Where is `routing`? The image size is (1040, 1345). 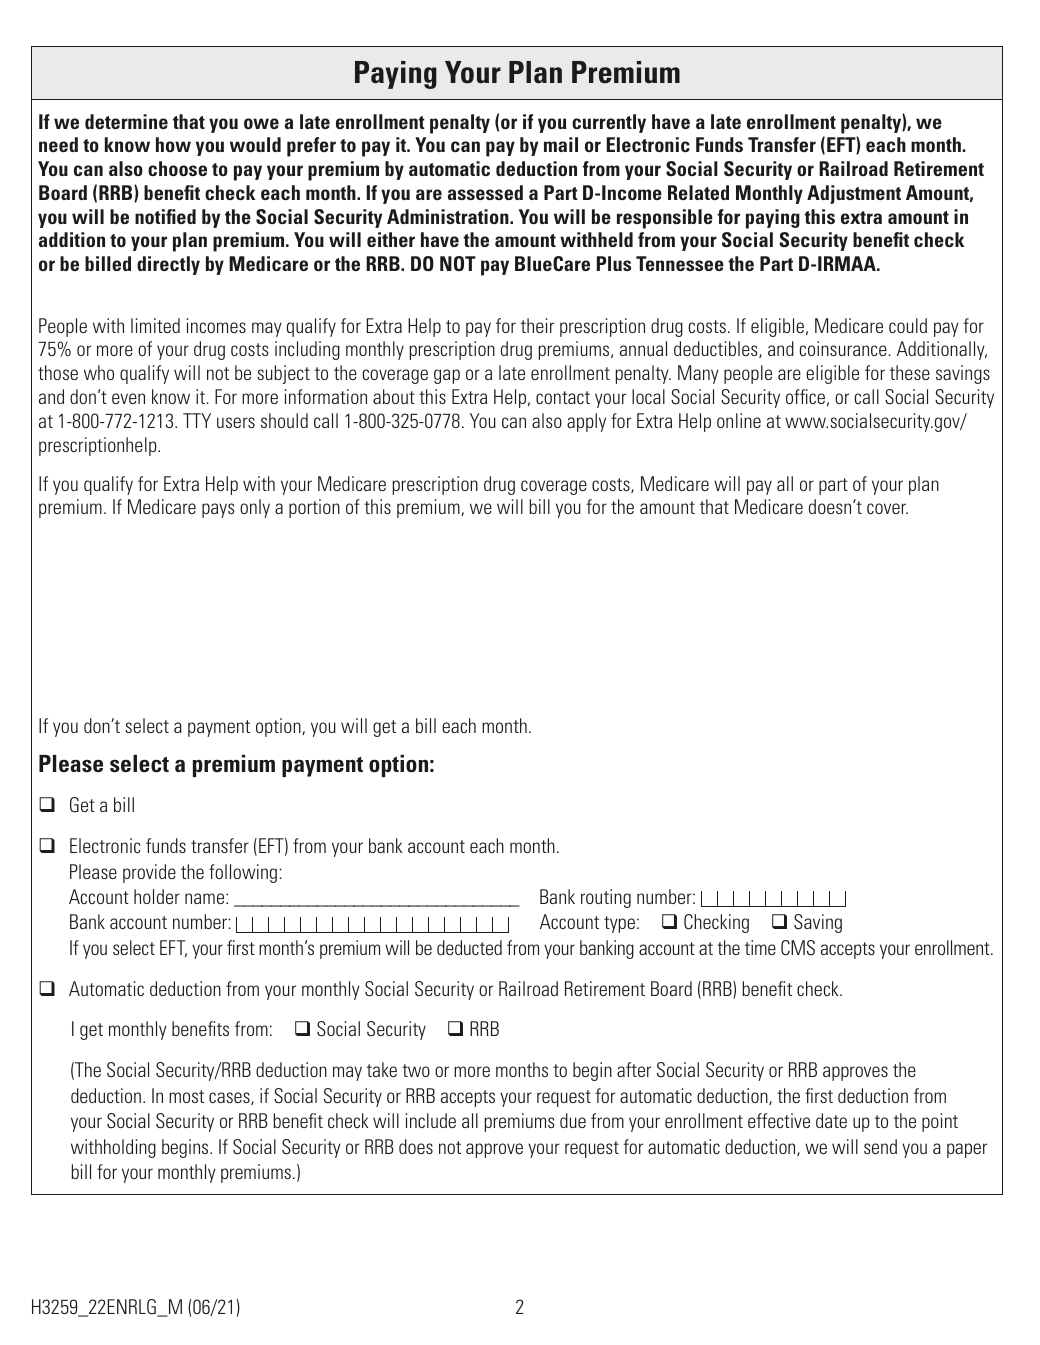
routing is located at coordinates (606, 898).
